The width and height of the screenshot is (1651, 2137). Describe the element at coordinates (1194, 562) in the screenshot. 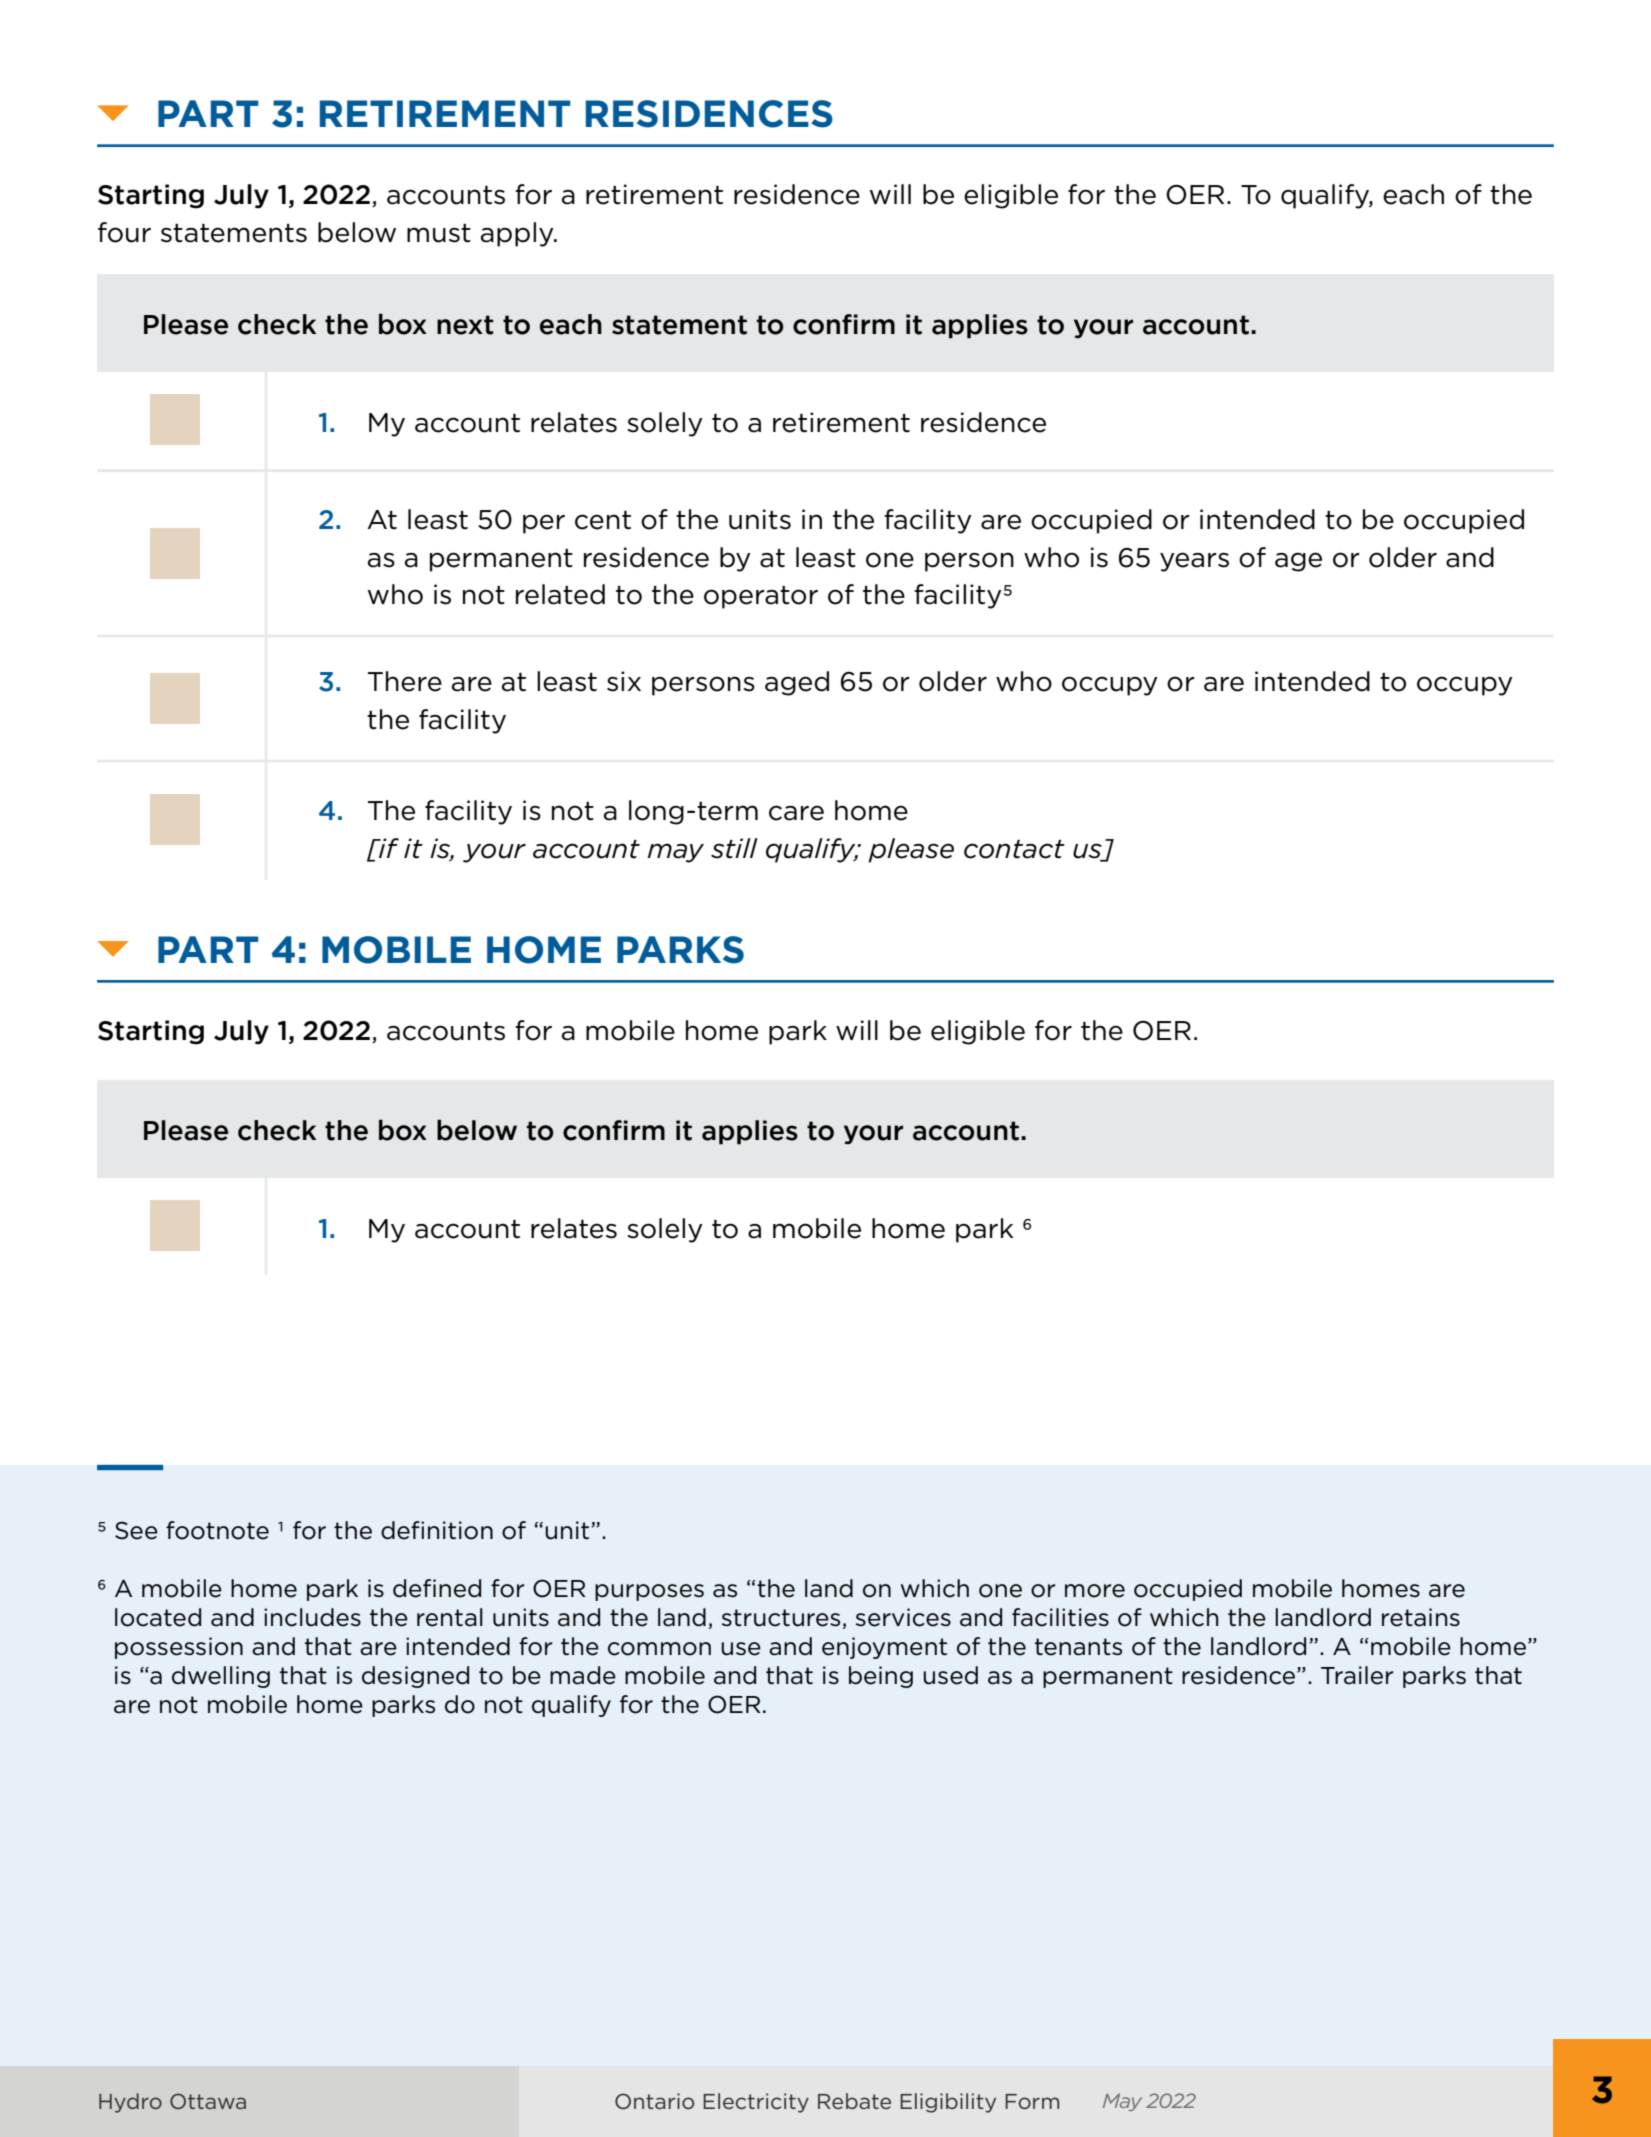

I see `years` at that location.
